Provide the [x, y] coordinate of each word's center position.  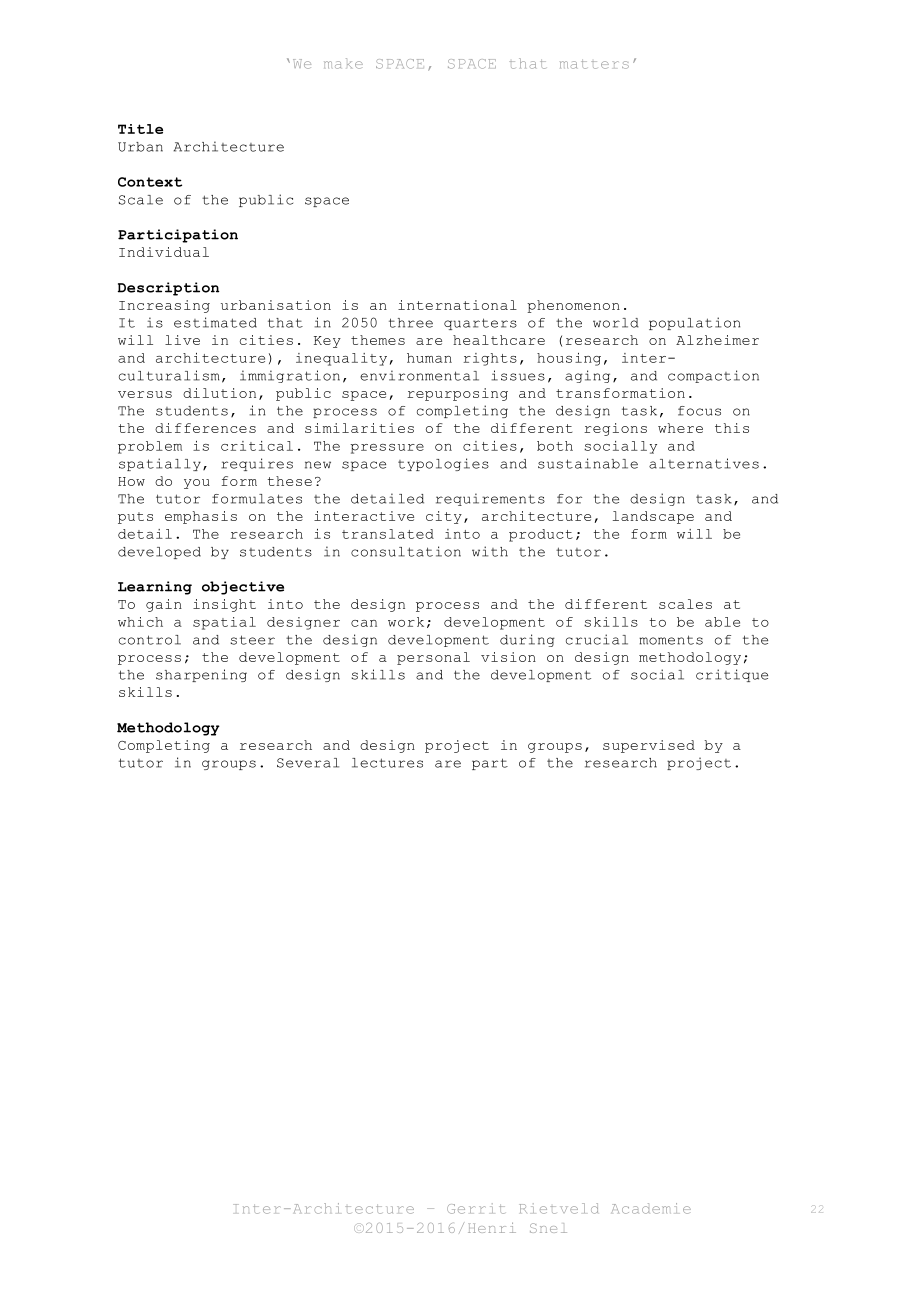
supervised [649, 746]
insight [224, 605]
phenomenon [573, 306]
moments [671, 640]
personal [433, 658]
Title [140, 129]
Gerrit [476, 1208]
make [343, 63]
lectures [387, 763]
